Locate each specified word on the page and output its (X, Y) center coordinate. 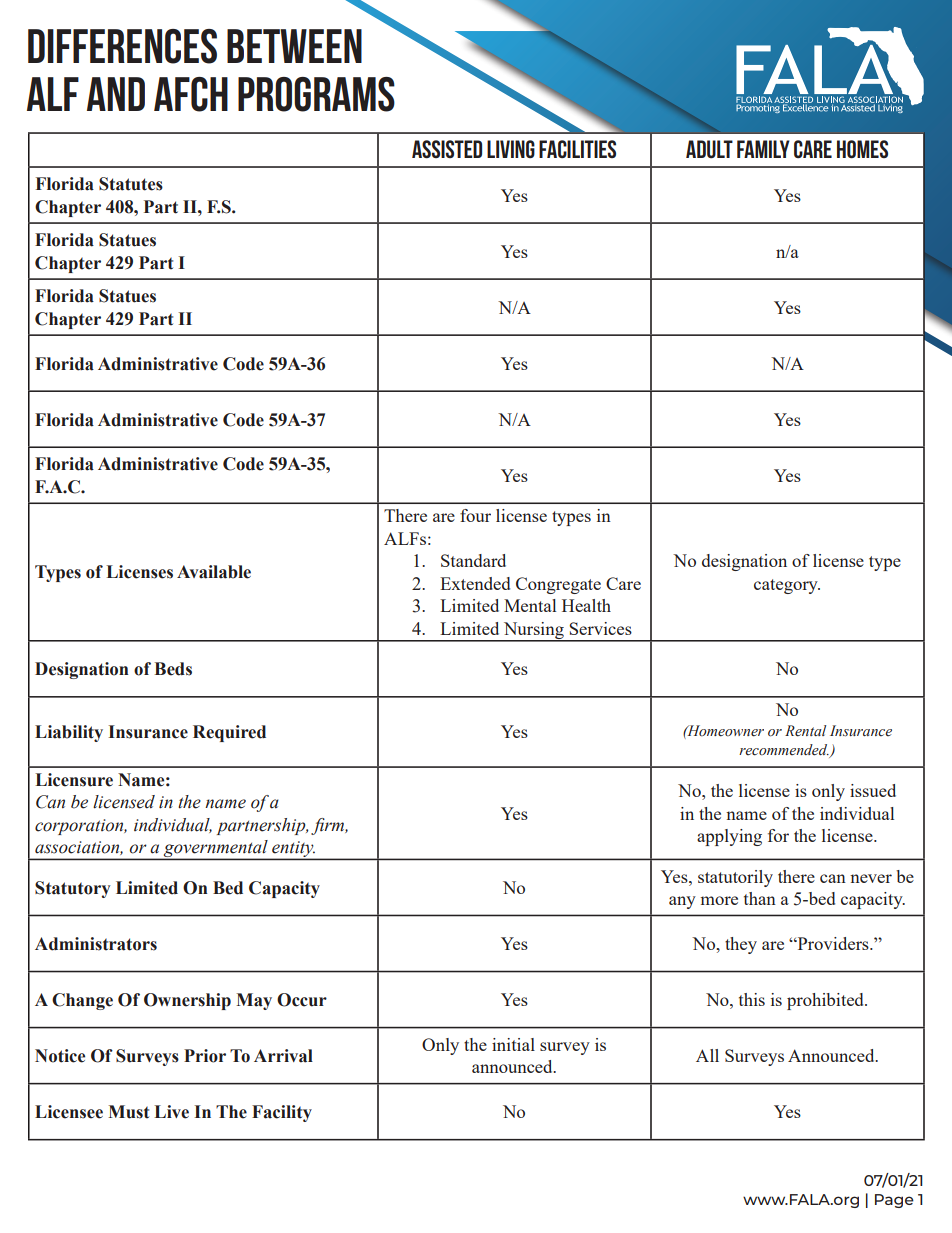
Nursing (533, 631)
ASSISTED (447, 149)
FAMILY (763, 149)
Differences (122, 46)
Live (171, 1112)
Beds (173, 669)
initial (513, 1044)
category (787, 586)
